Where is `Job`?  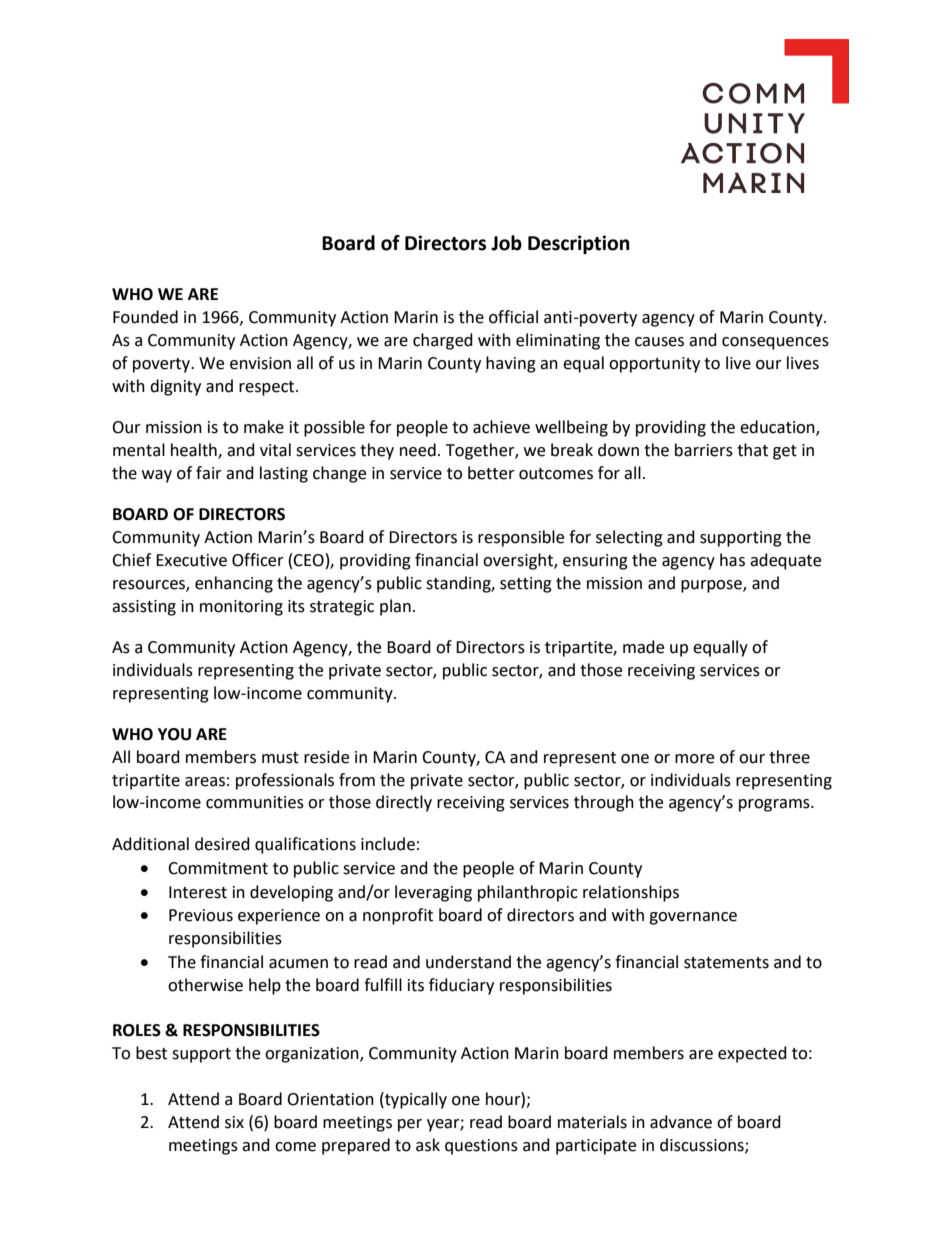
Job is located at coordinates (506, 243).
